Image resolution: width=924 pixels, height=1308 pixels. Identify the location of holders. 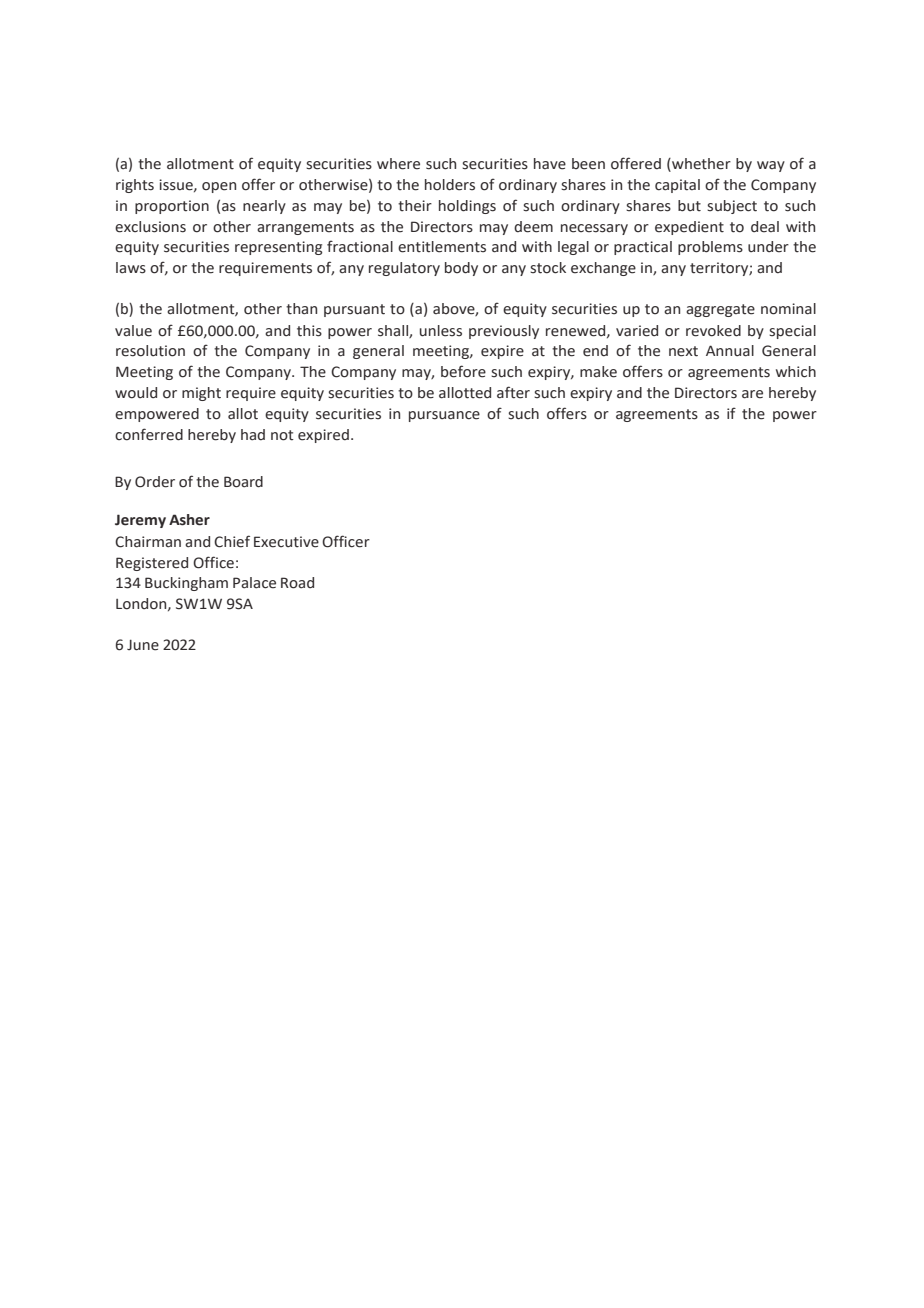
(450, 185).
